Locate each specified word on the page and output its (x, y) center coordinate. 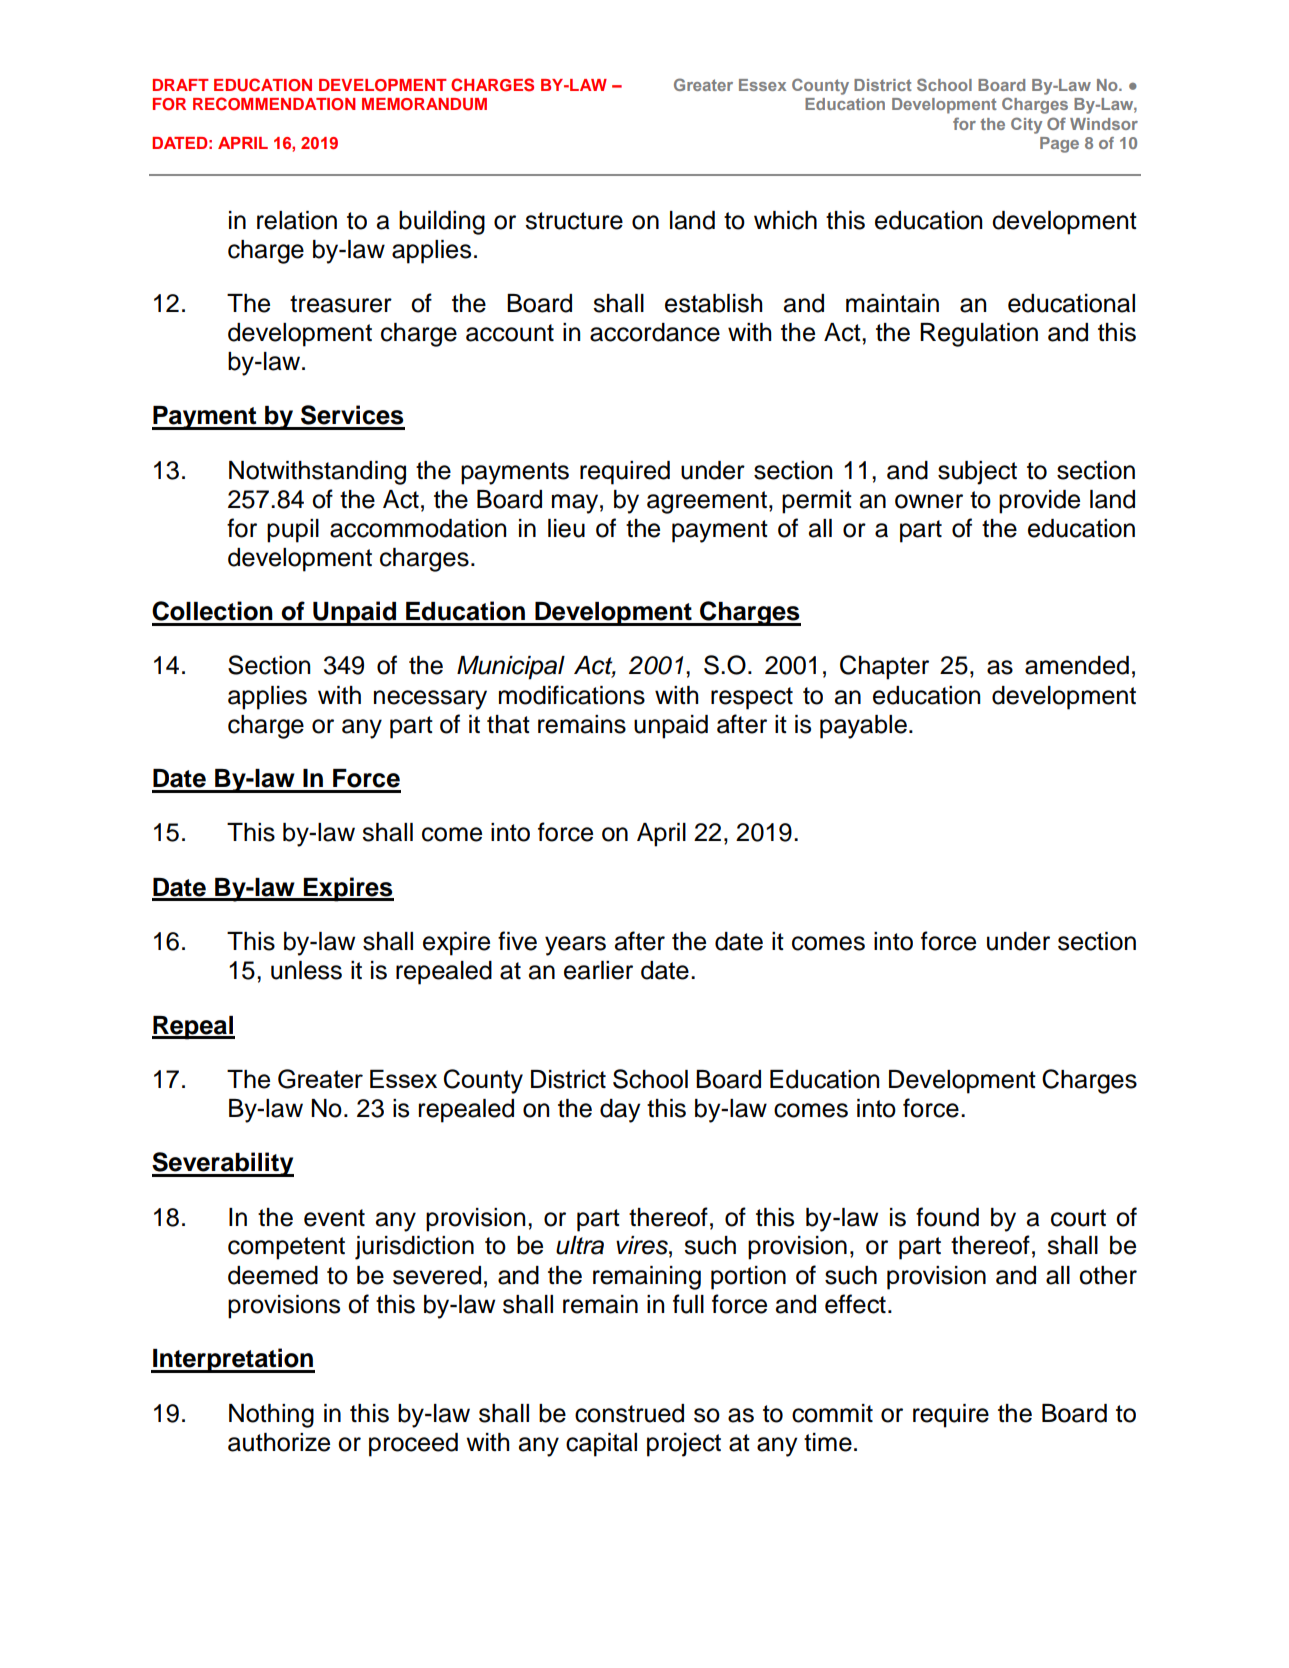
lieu (566, 528)
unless (306, 970)
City (1026, 125)
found (947, 1217)
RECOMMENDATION (274, 104)
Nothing (271, 1416)
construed (629, 1413)
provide (1039, 502)
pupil (293, 531)
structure (574, 221)
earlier (598, 970)
